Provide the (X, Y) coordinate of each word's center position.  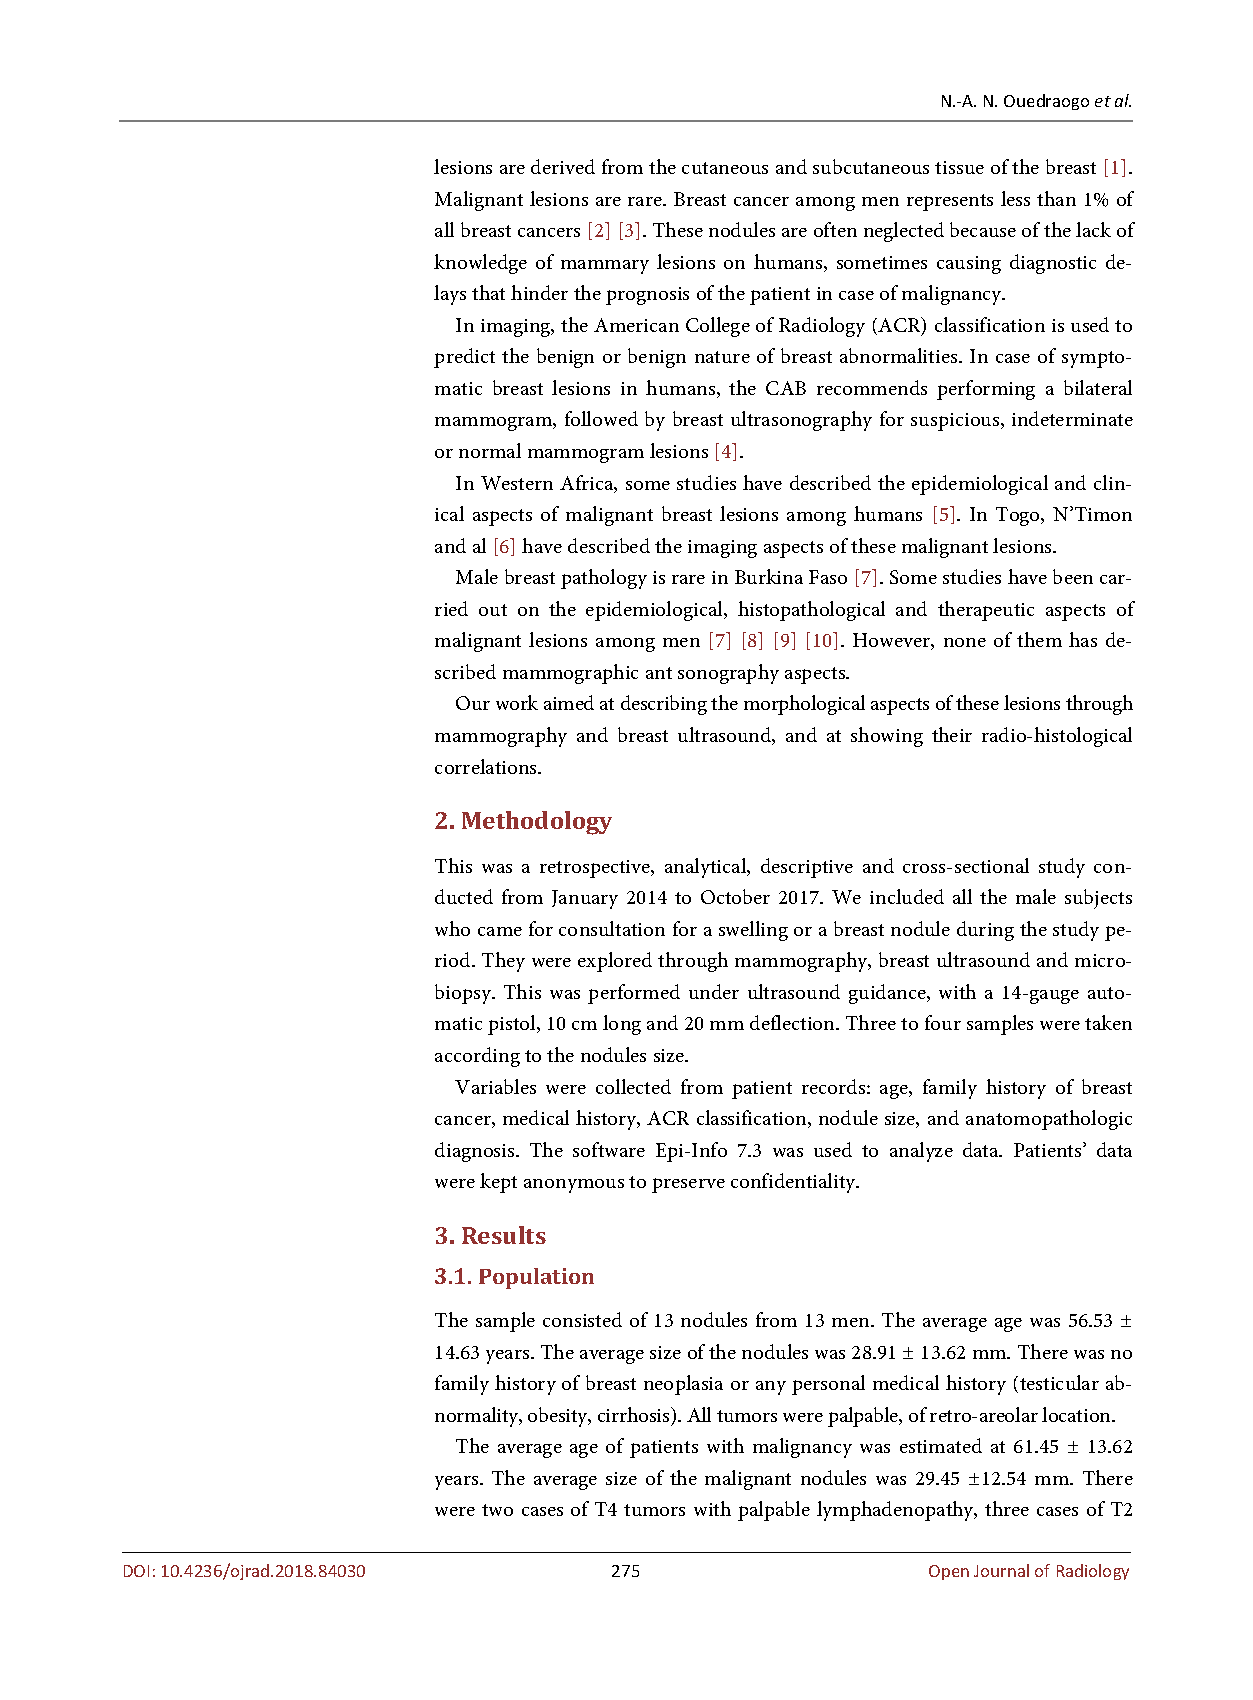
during (985, 931)
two (497, 1510)
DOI (136, 1571)
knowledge (480, 264)
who (452, 928)
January (585, 899)
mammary (605, 267)
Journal (1001, 1570)
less (1015, 198)
